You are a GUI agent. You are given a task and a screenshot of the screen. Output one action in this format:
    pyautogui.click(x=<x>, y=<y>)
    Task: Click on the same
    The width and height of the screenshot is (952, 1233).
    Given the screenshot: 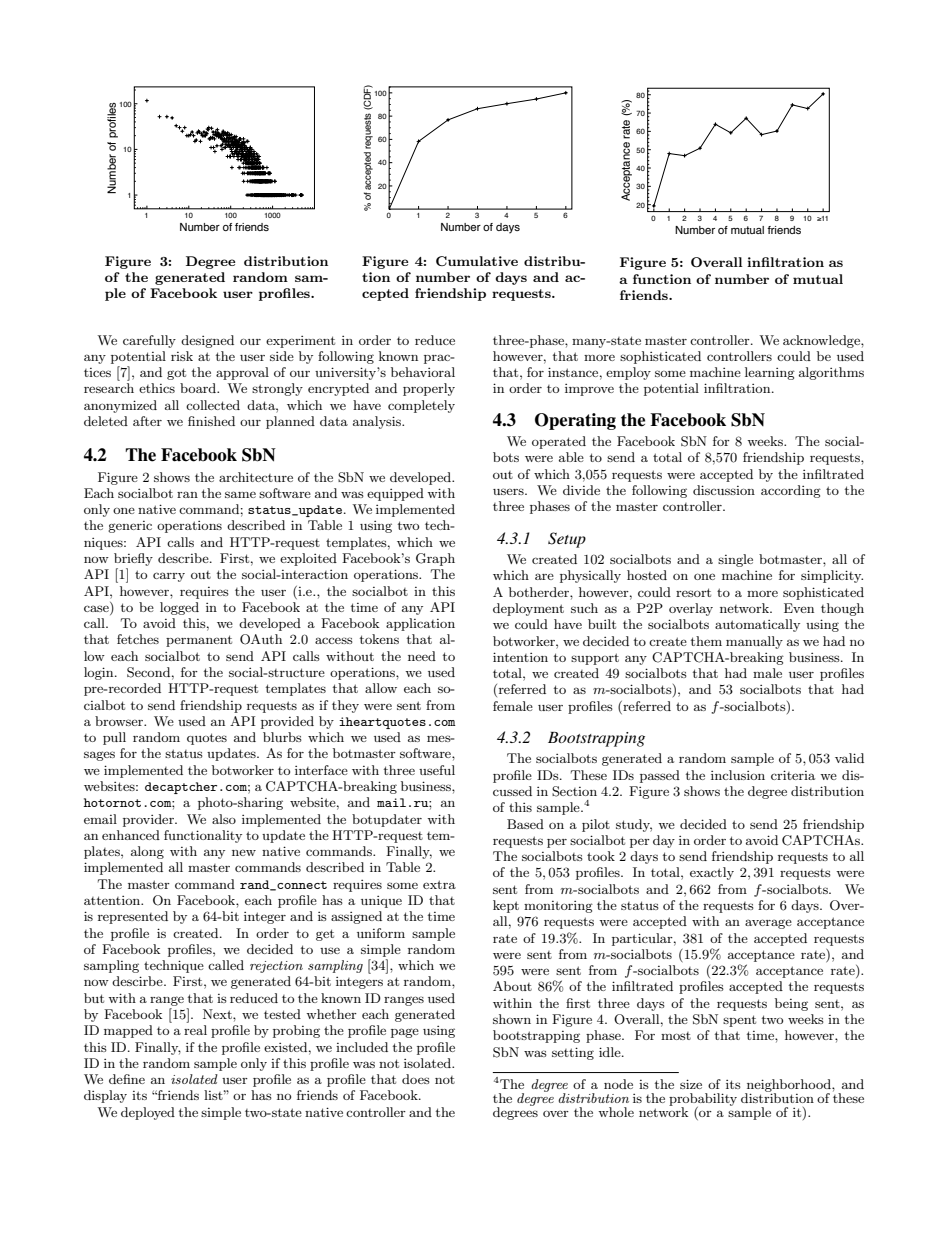 What is the action you would take?
    pyautogui.click(x=240, y=494)
